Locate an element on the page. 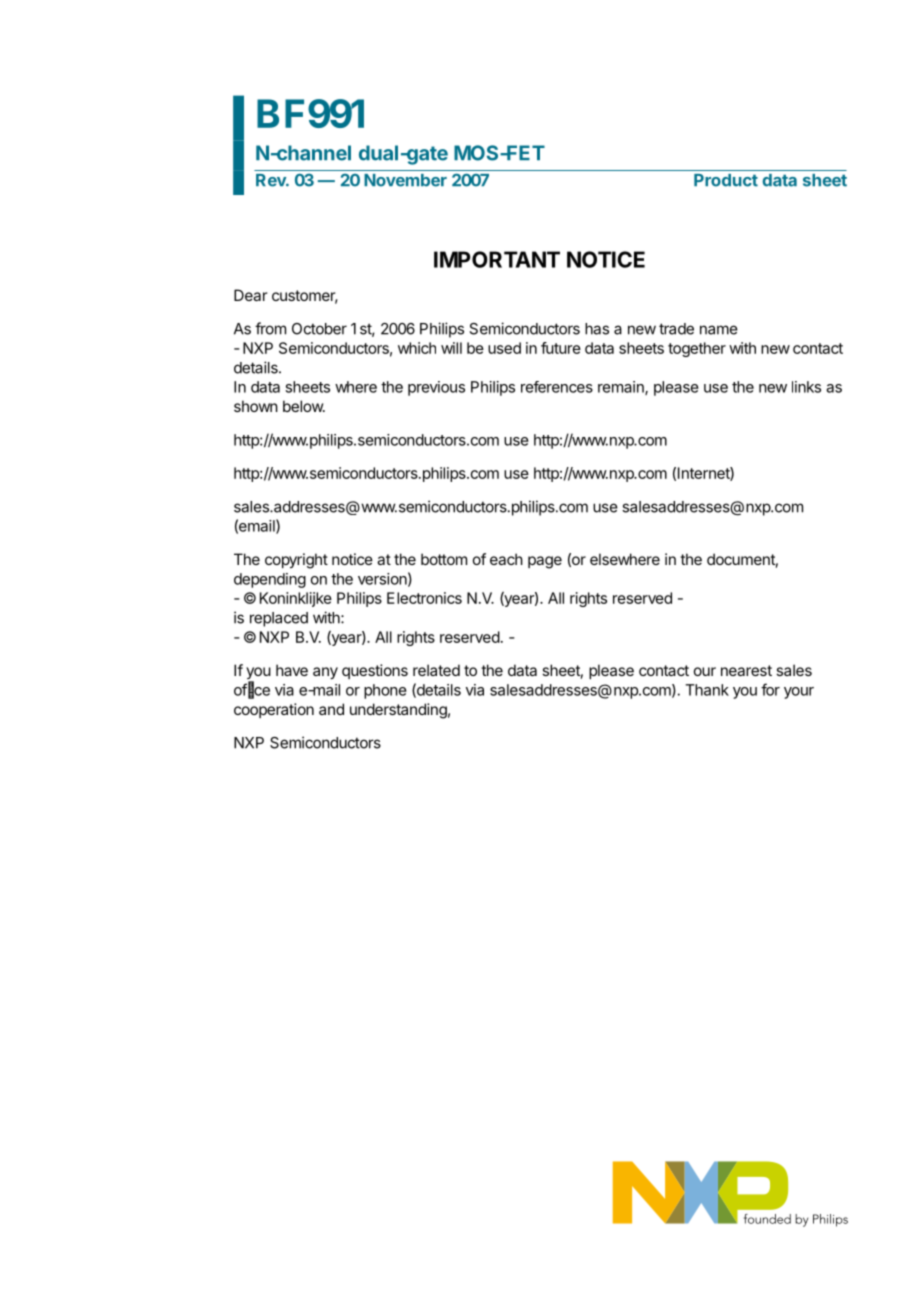 The height and width of the image is (1308, 924). related is located at coordinates (436, 670).
